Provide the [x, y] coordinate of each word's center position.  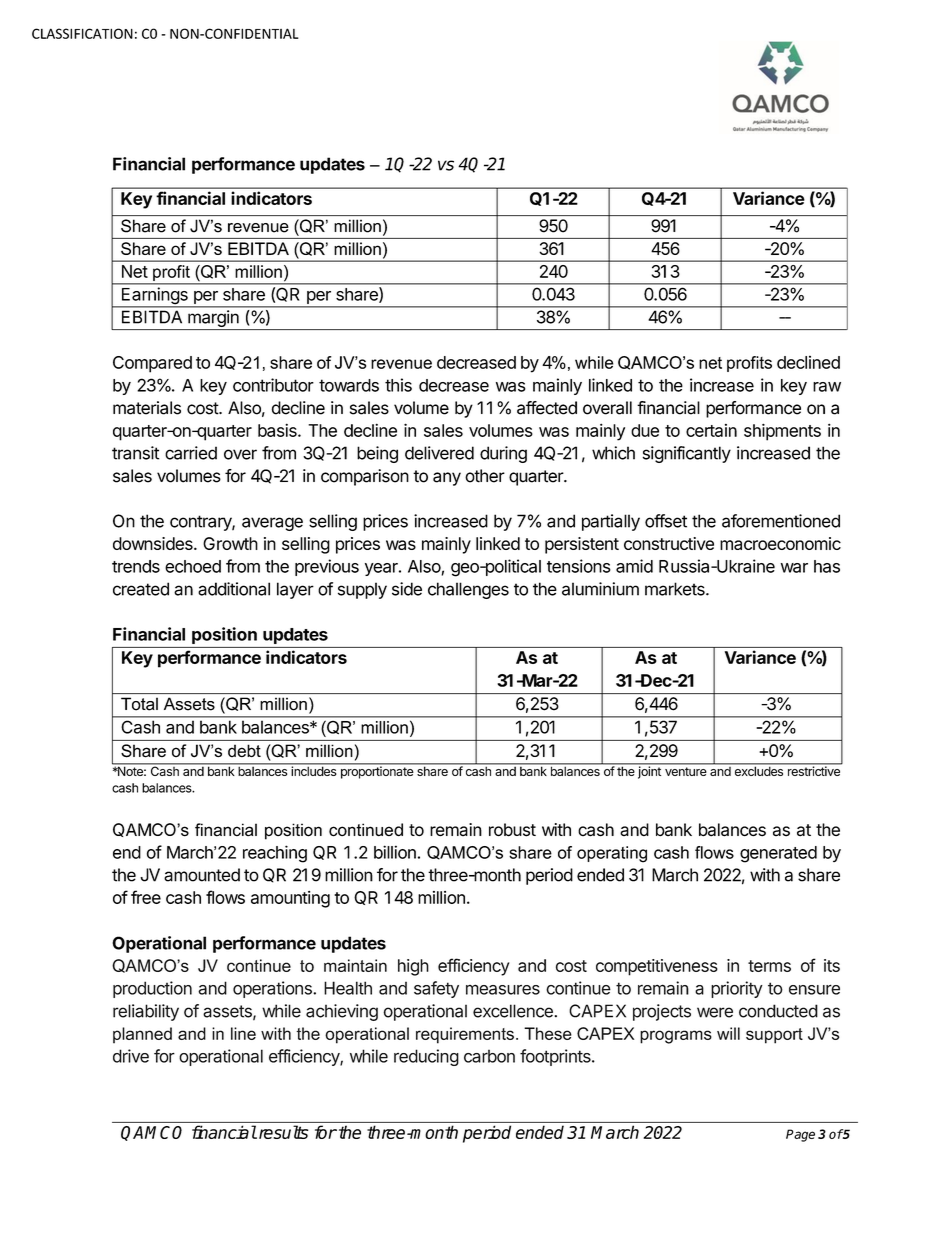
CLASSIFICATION [82, 33]
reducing [426, 1057]
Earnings [154, 297]
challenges [468, 590]
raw [827, 387]
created [141, 589]
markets [676, 589]
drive [131, 1056]
